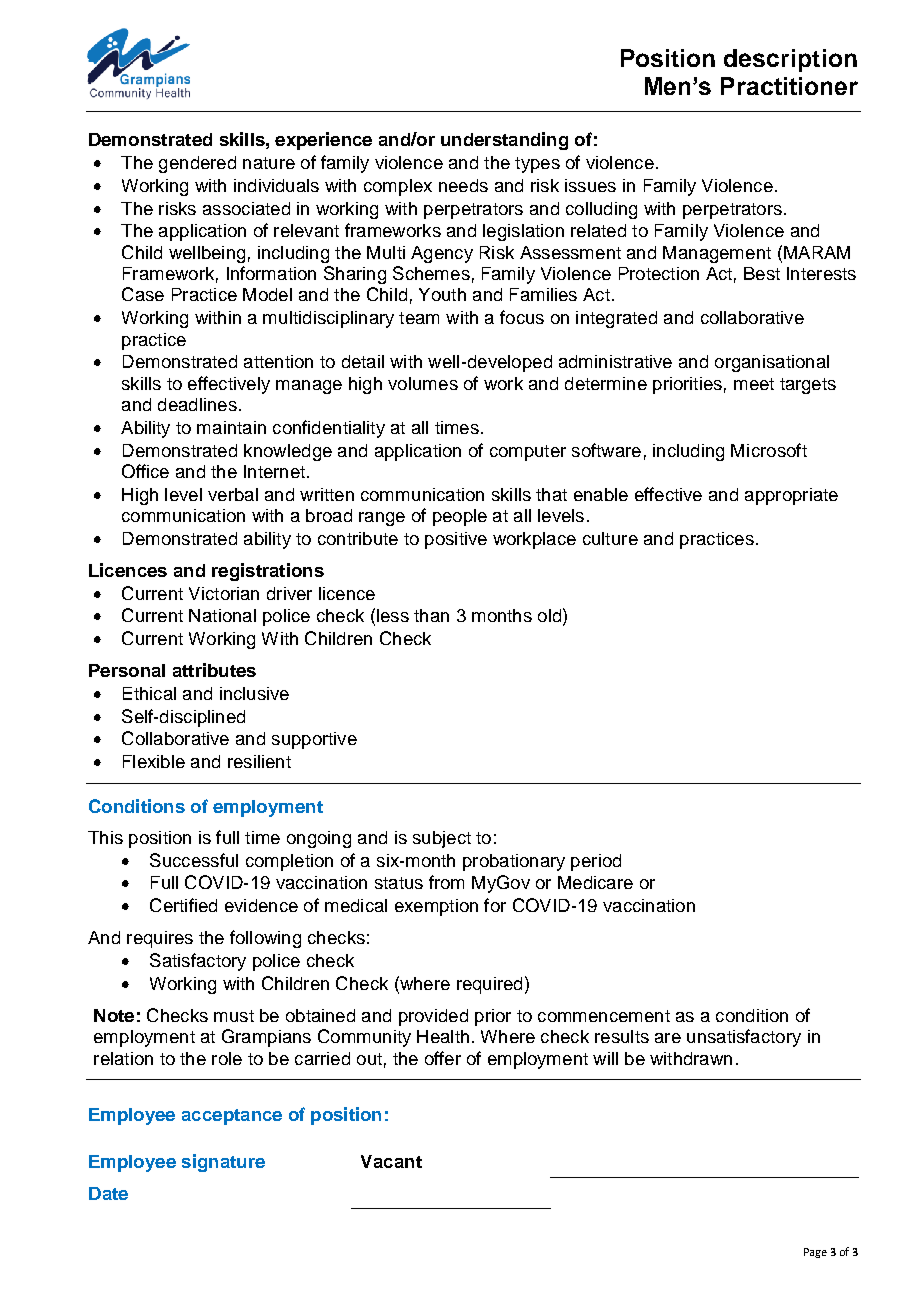  Describe the element at coordinates (197, 164) in the screenshot. I see `gendered` at that location.
